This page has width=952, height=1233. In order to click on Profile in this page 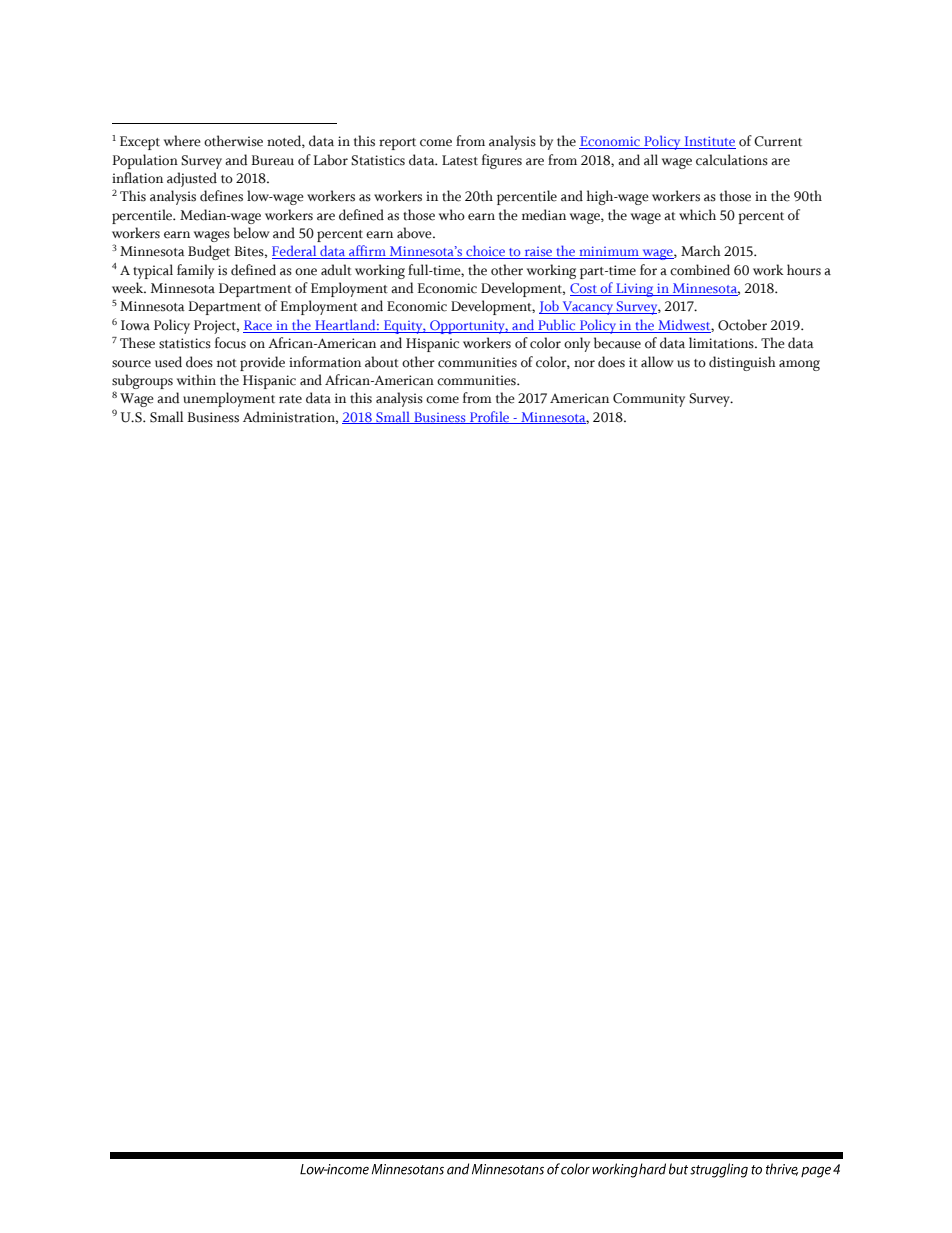, I will do `click(490, 417)`.
